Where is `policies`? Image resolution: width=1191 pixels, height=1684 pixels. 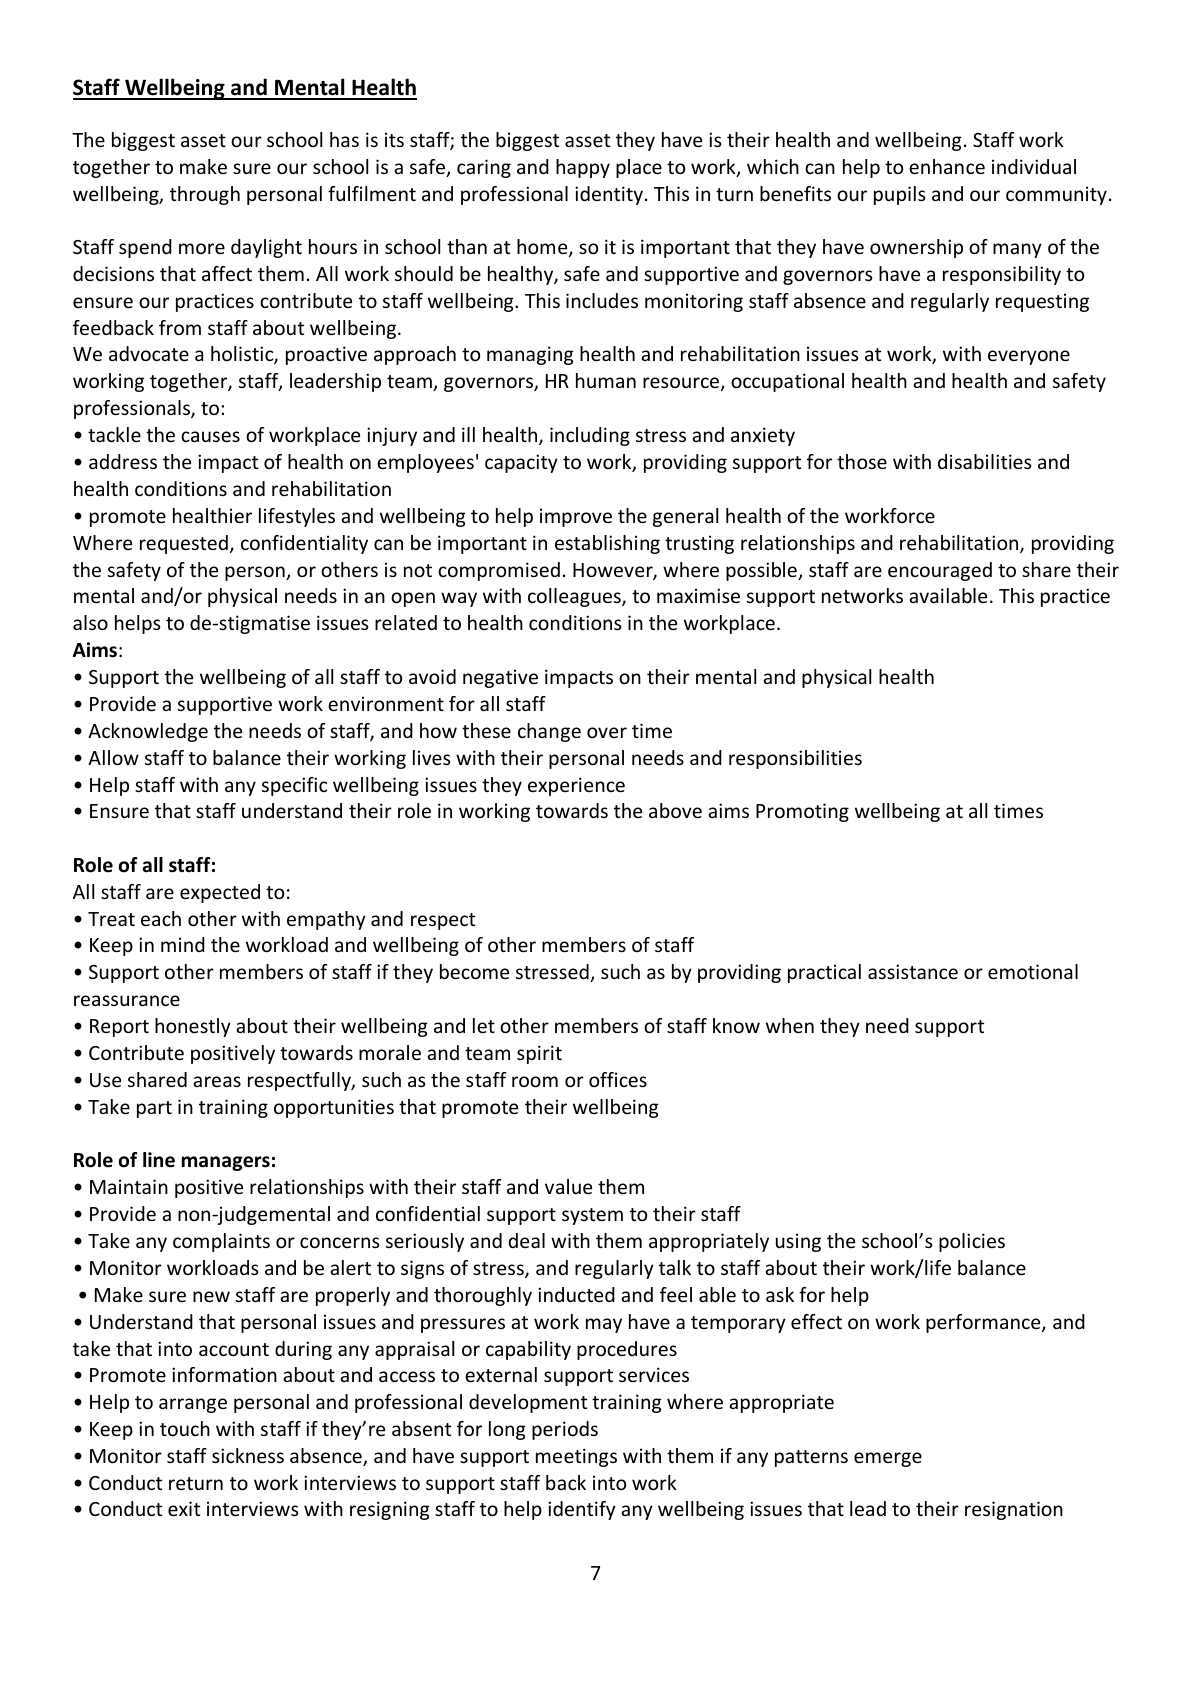 policies is located at coordinates (972, 1242).
